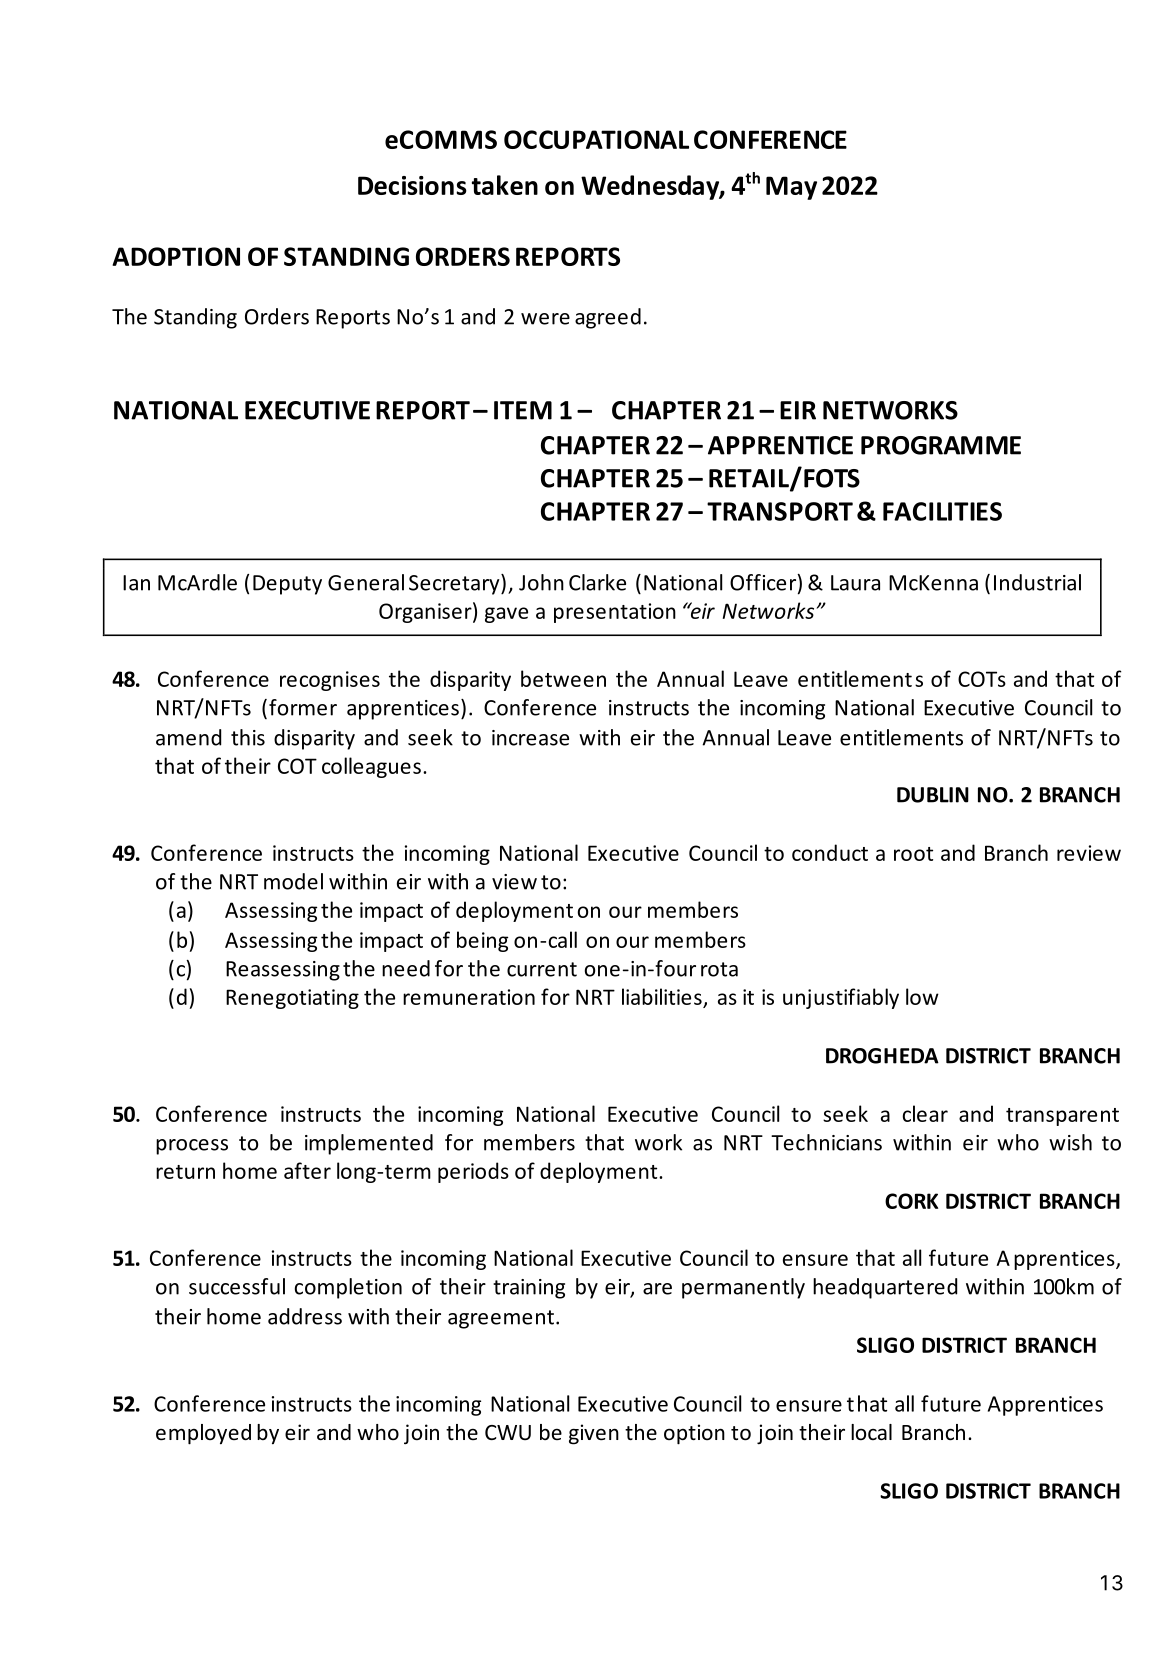  What do you see at coordinates (287, 585) in the screenshot?
I see `Deputy` at bounding box center [287, 585].
